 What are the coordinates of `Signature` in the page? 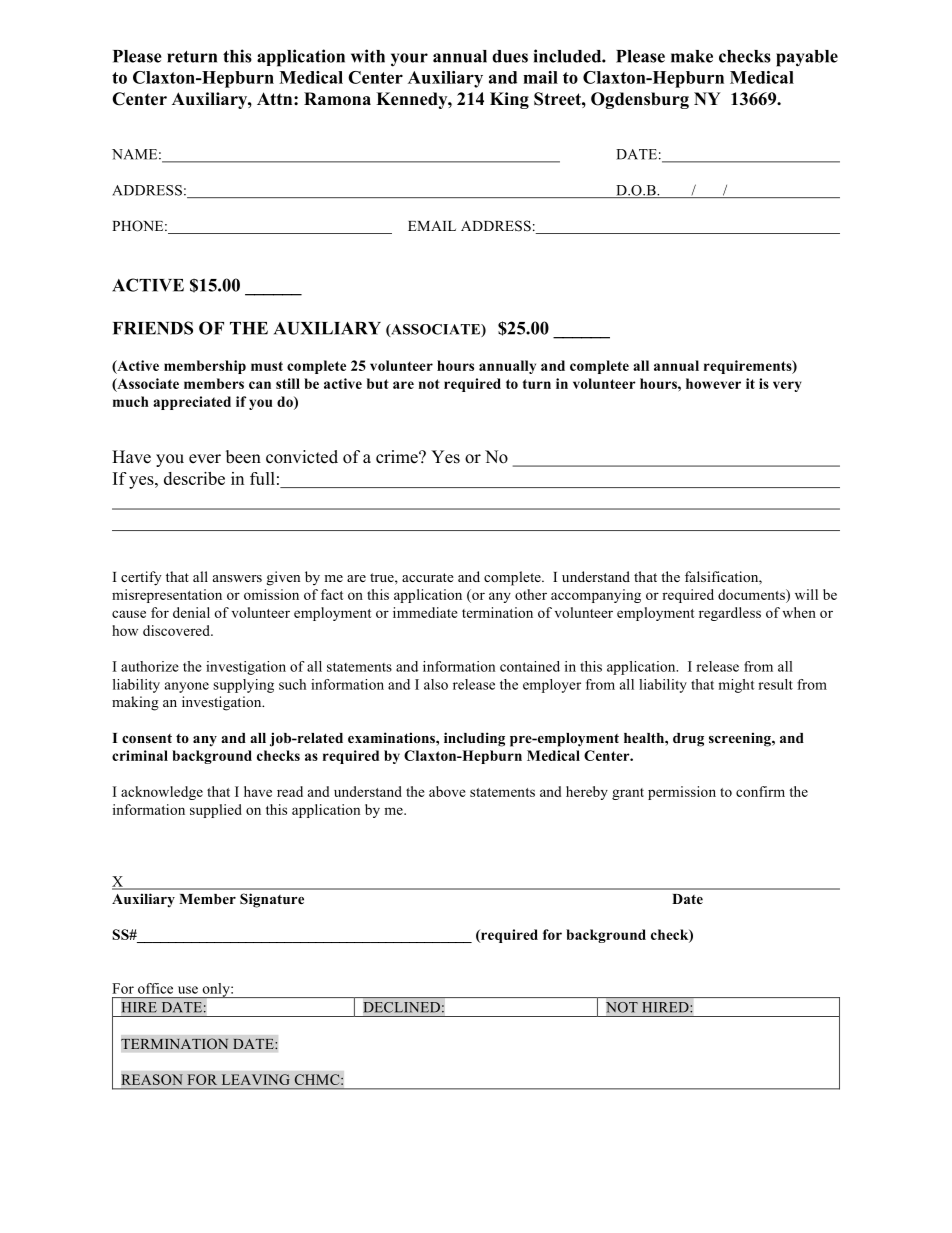 It's located at (272, 900).
